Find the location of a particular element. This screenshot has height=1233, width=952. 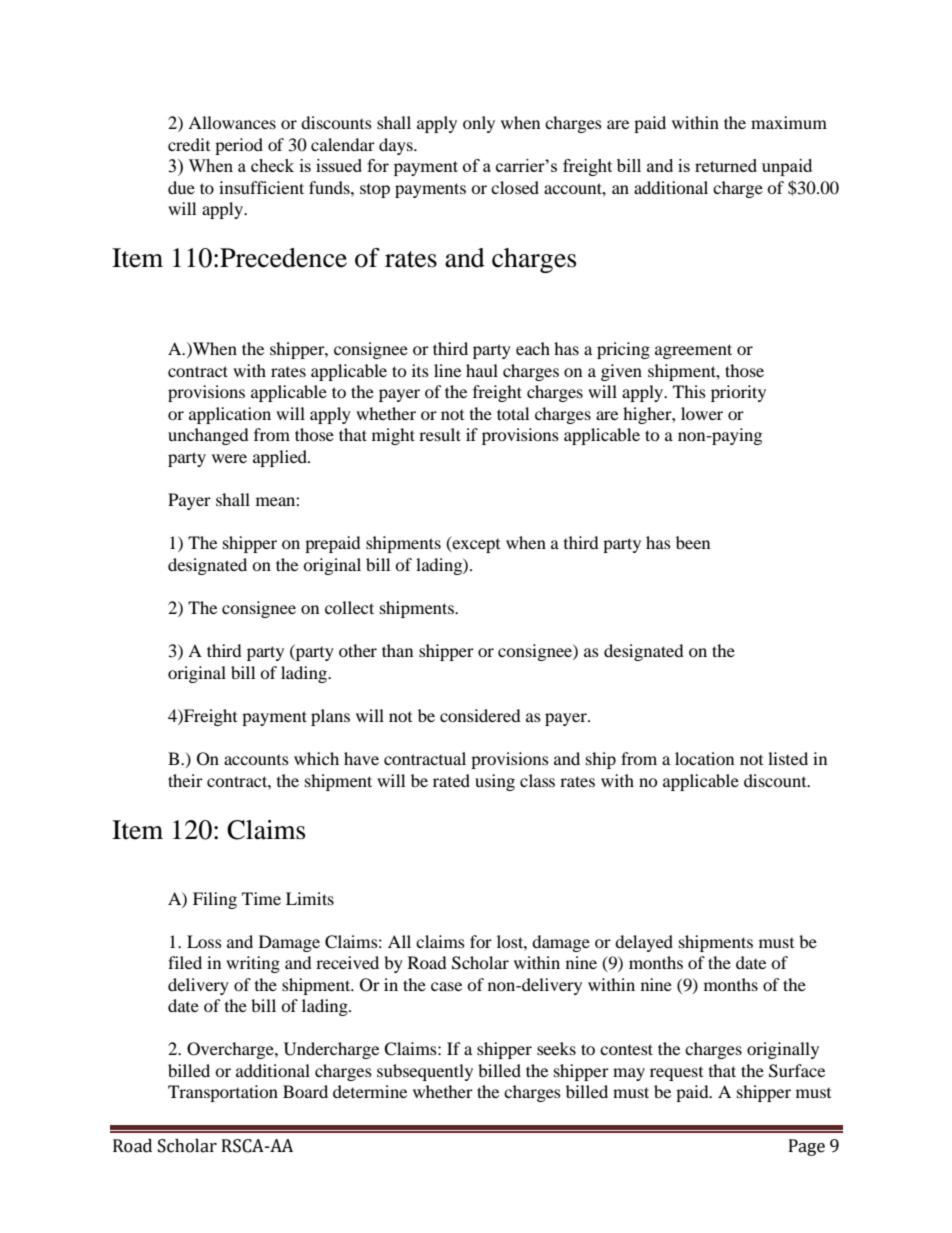

returned is located at coordinates (726, 165).
